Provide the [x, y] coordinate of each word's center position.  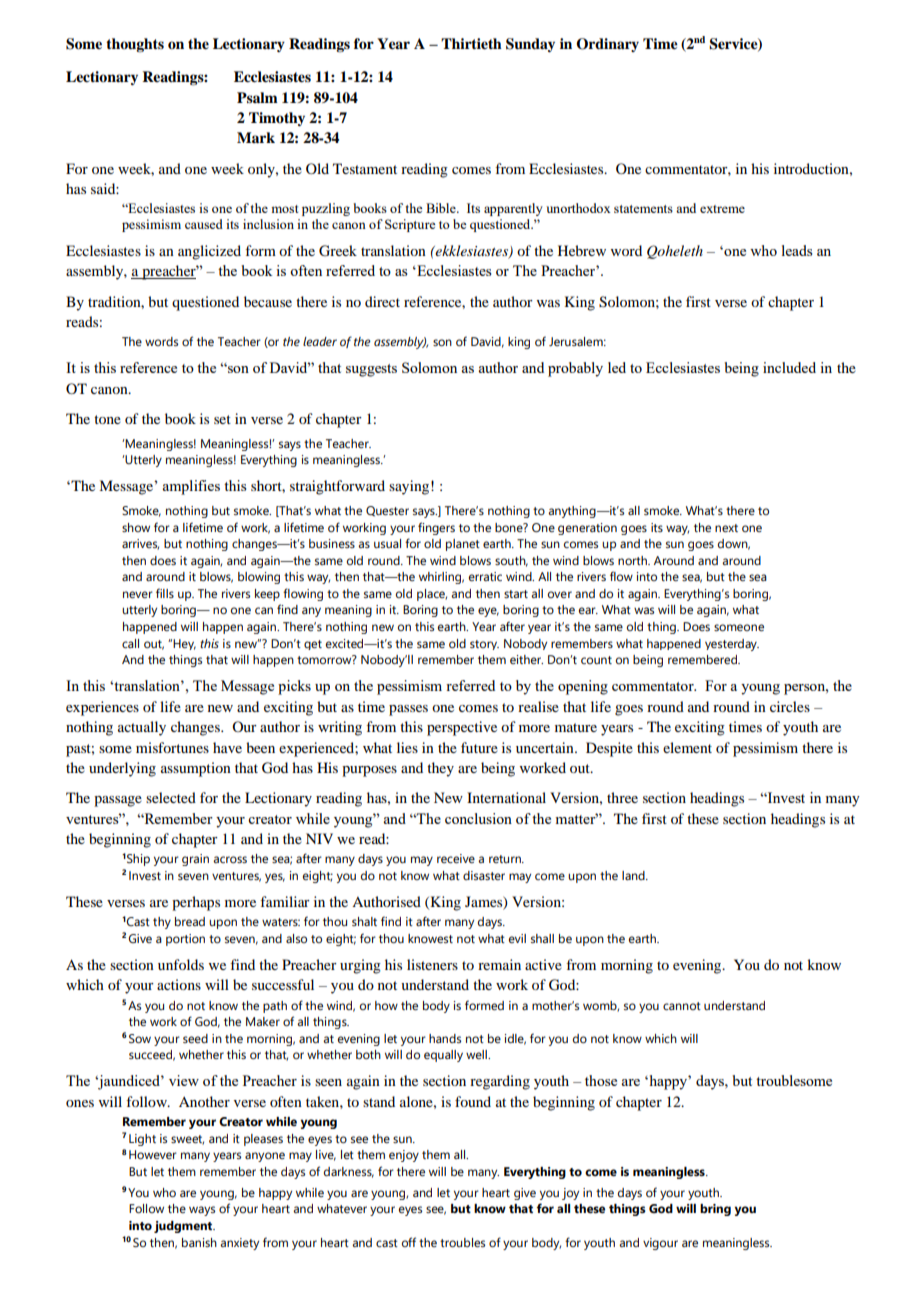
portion [185, 940]
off [409, 1242]
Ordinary [607, 45]
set [222, 419]
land [634, 875]
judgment [184, 1227]
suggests [371, 370]
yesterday [732, 645]
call [130, 643]
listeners [432, 964]
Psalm [257, 97]
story [484, 645]
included [789, 367]
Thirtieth [471, 44]
